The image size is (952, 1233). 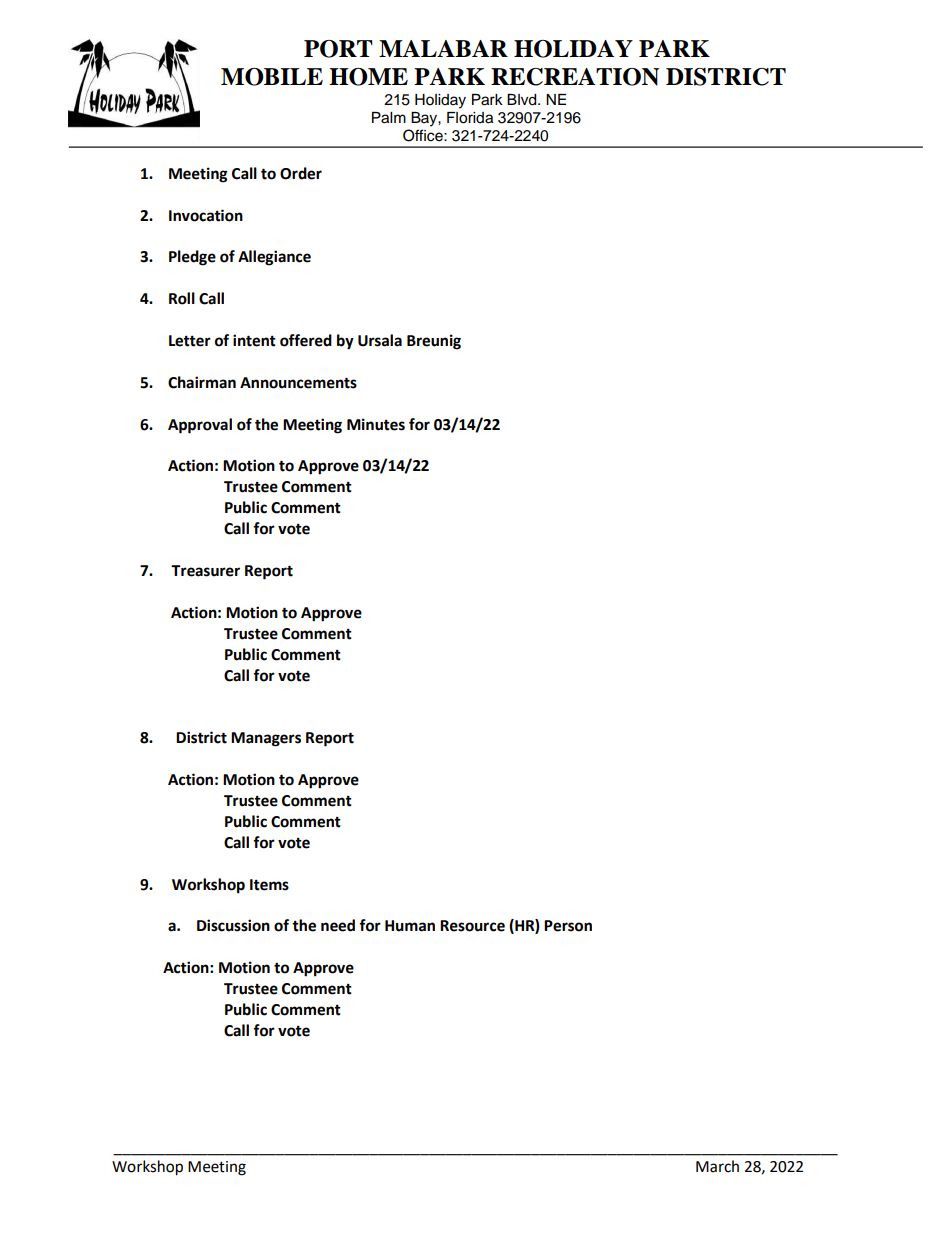 What do you see at coordinates (443, 48) in the page?
I see `MALABAR` at bounding box center [443, 48].
